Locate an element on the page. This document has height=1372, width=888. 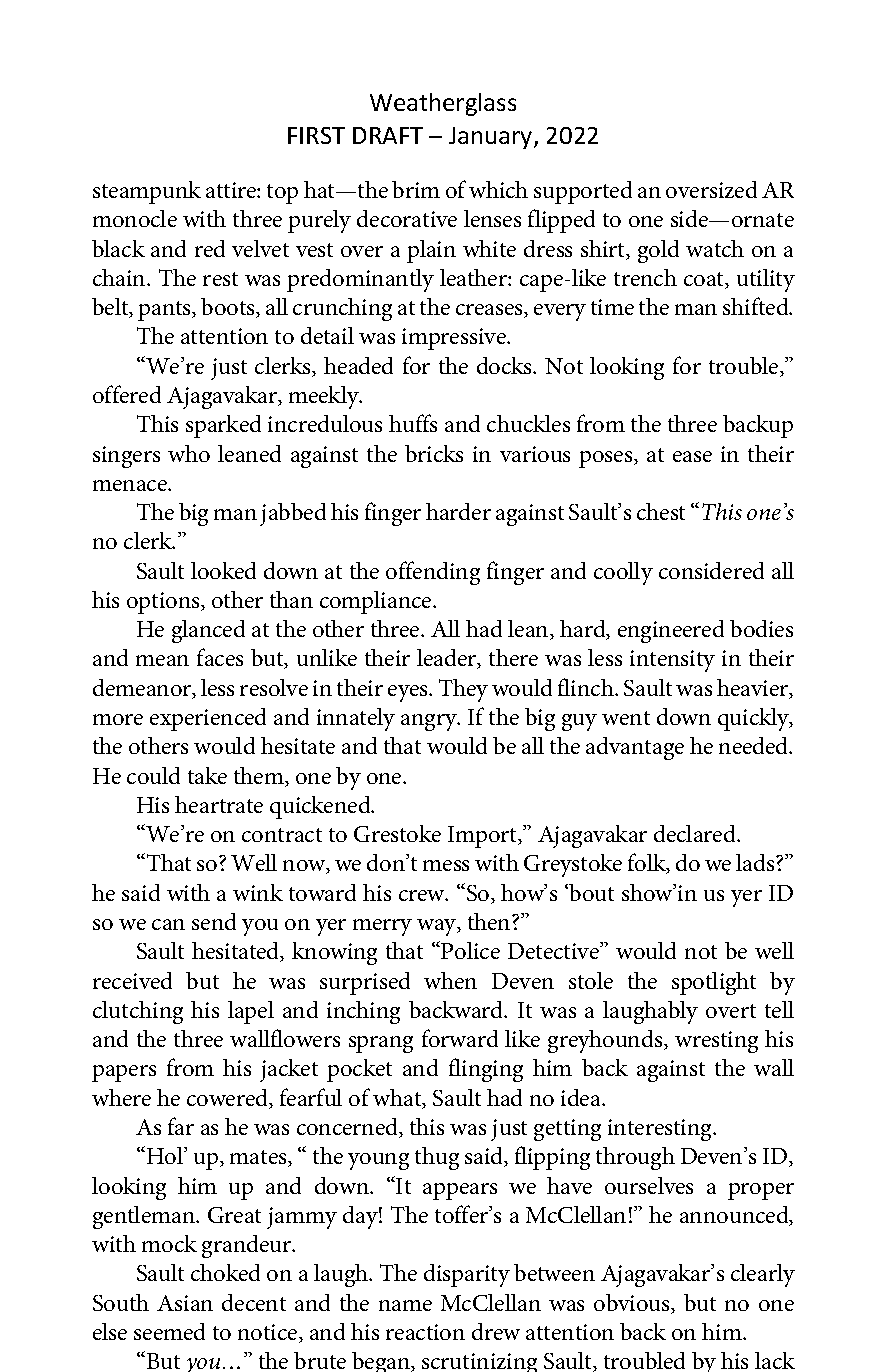
seemed is located at coordinates (169, 1331).
